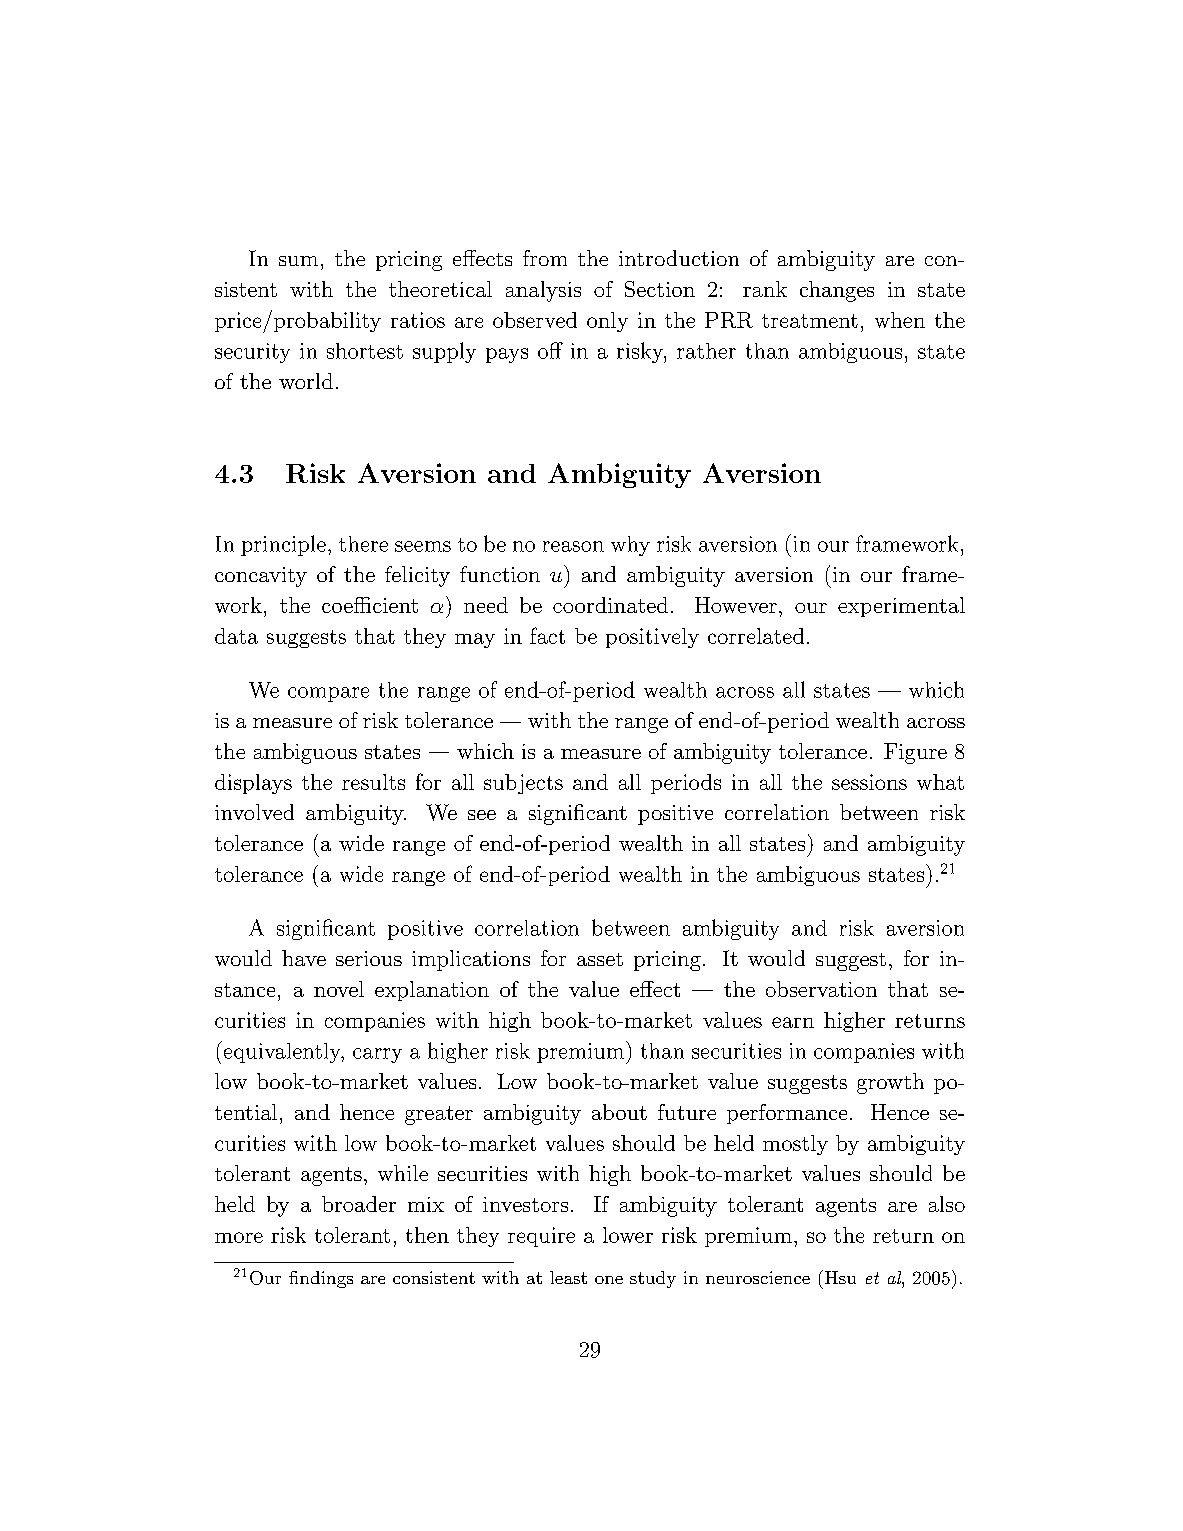 The height and width of the screenshot is (1531, 1183). Describe the element at coordinates (837, 291) in the screenshot. I see `changes` at that location.
